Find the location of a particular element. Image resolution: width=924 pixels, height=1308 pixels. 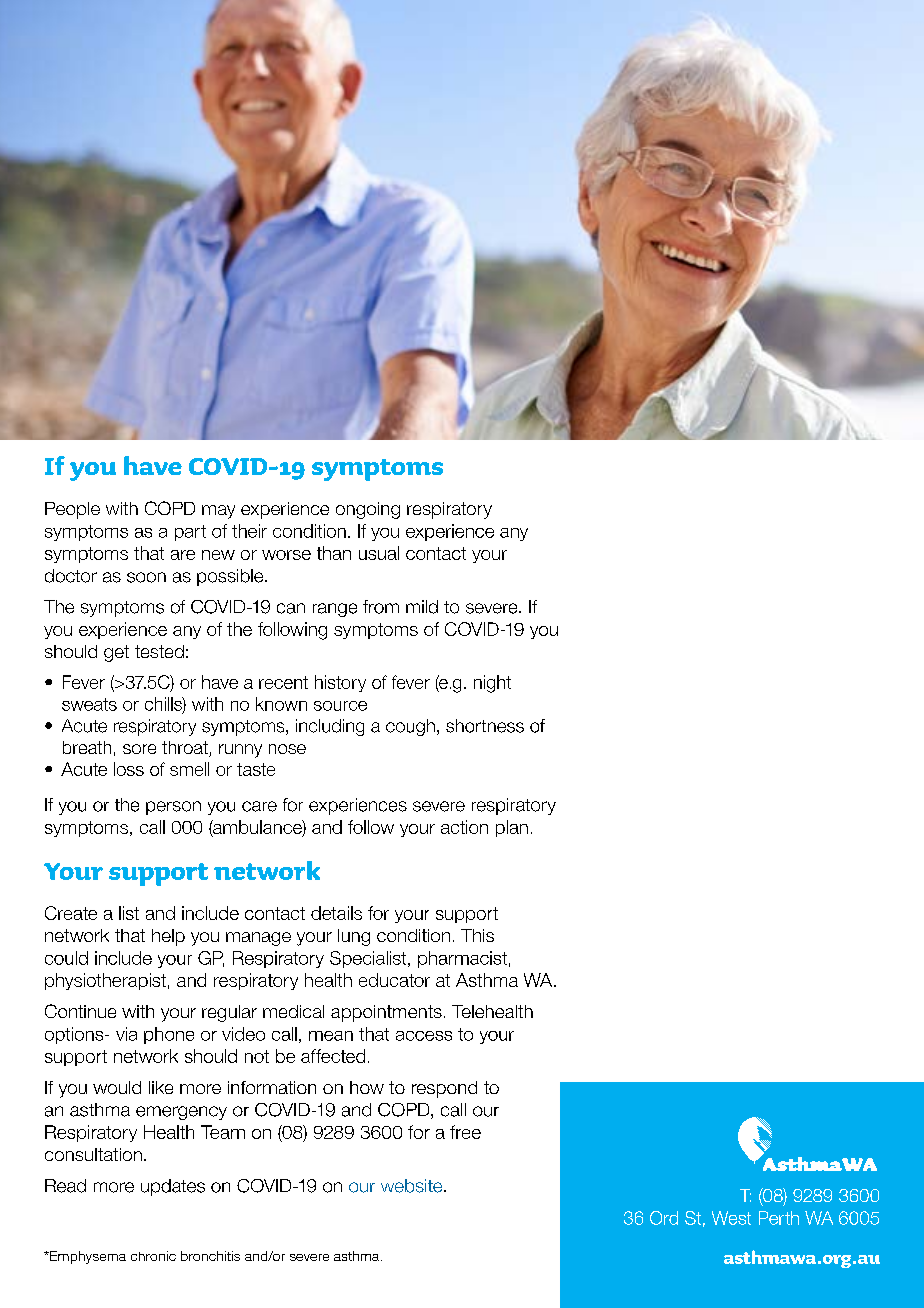

details is located at coordinates (336, 913).
